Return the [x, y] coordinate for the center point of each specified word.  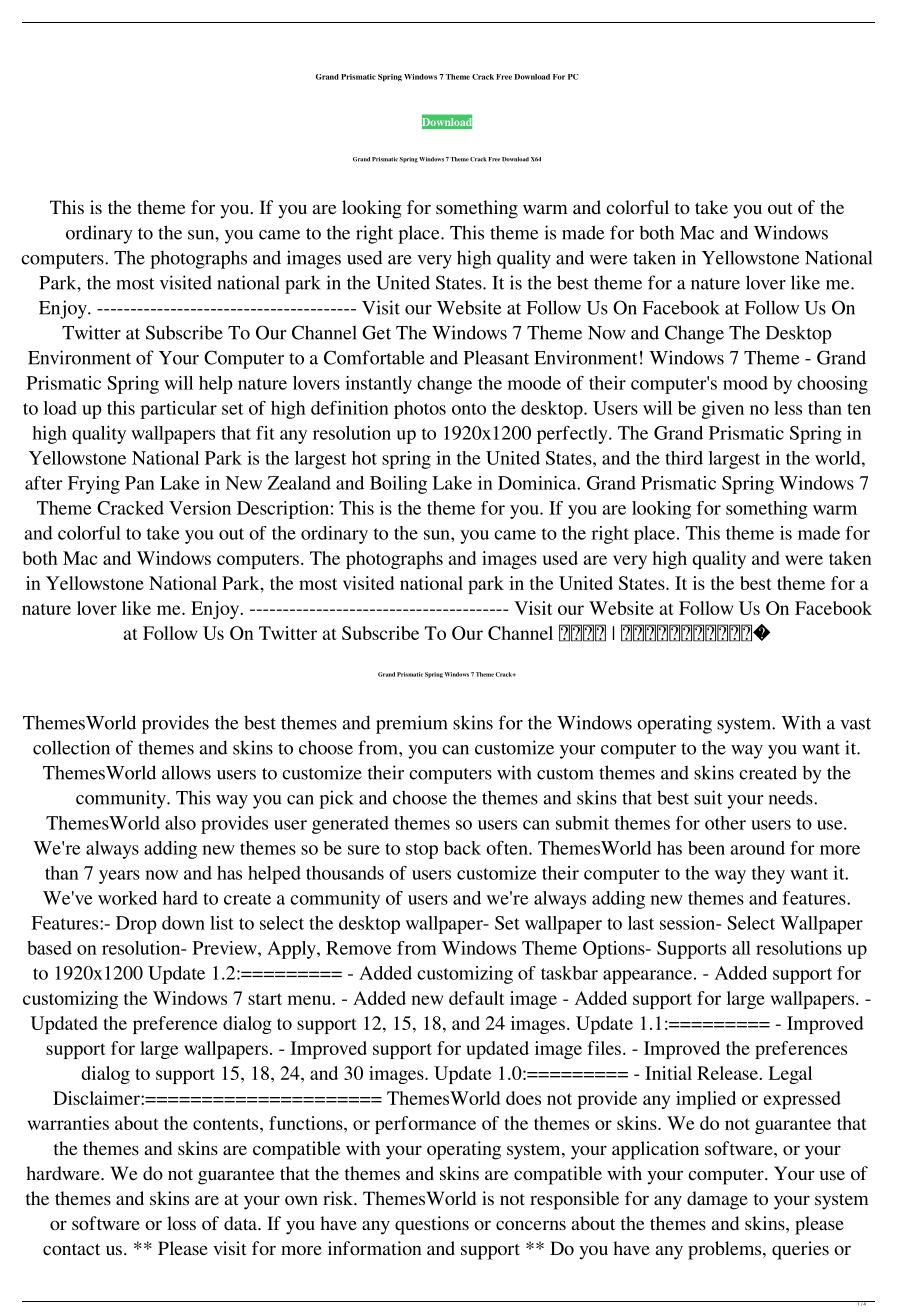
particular [178, 410]
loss [181, 1223]
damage [717, 1200]
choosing [832, 385]
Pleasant [496, 357]
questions [432, 1225]
